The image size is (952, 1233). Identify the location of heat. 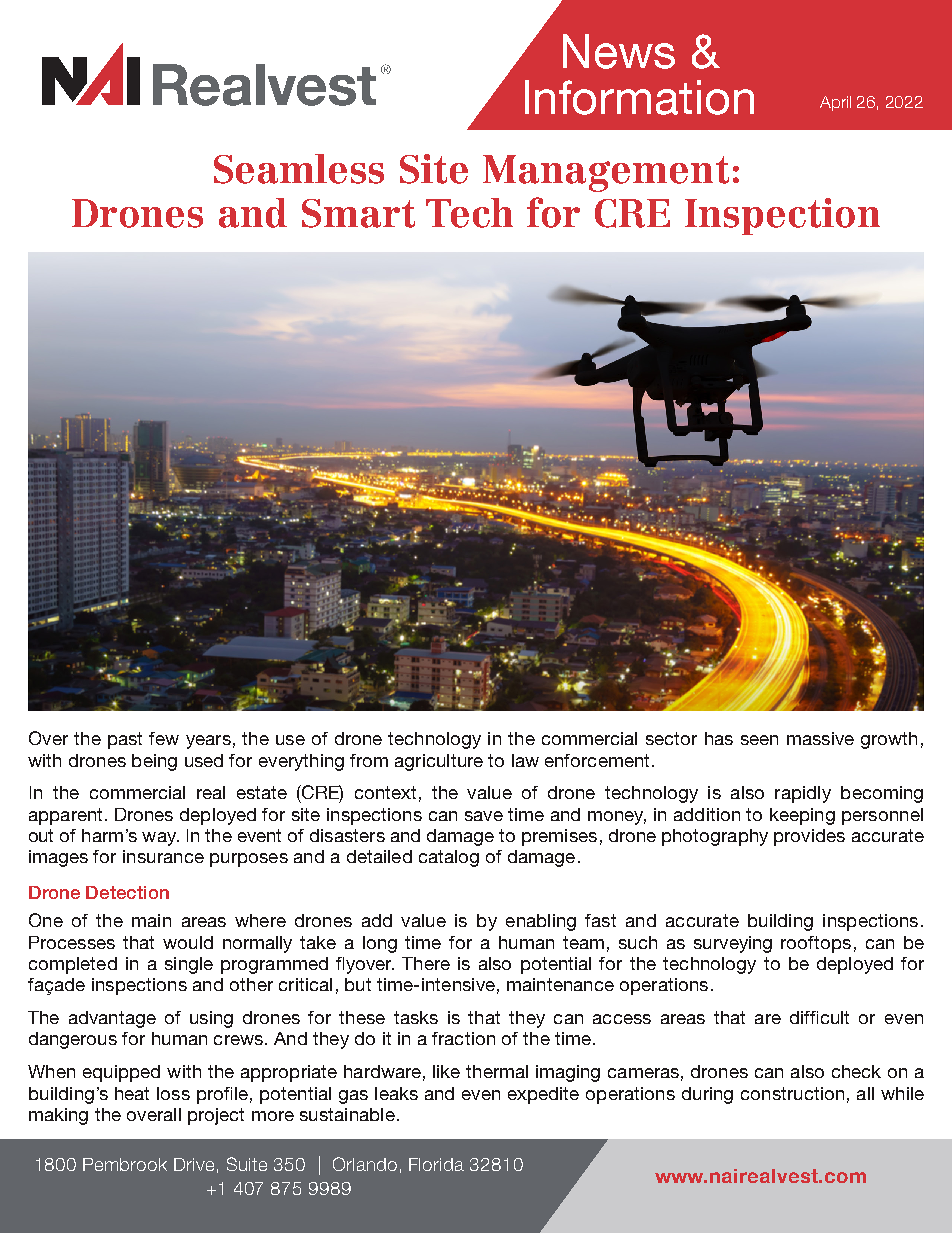
(132, 1093).
